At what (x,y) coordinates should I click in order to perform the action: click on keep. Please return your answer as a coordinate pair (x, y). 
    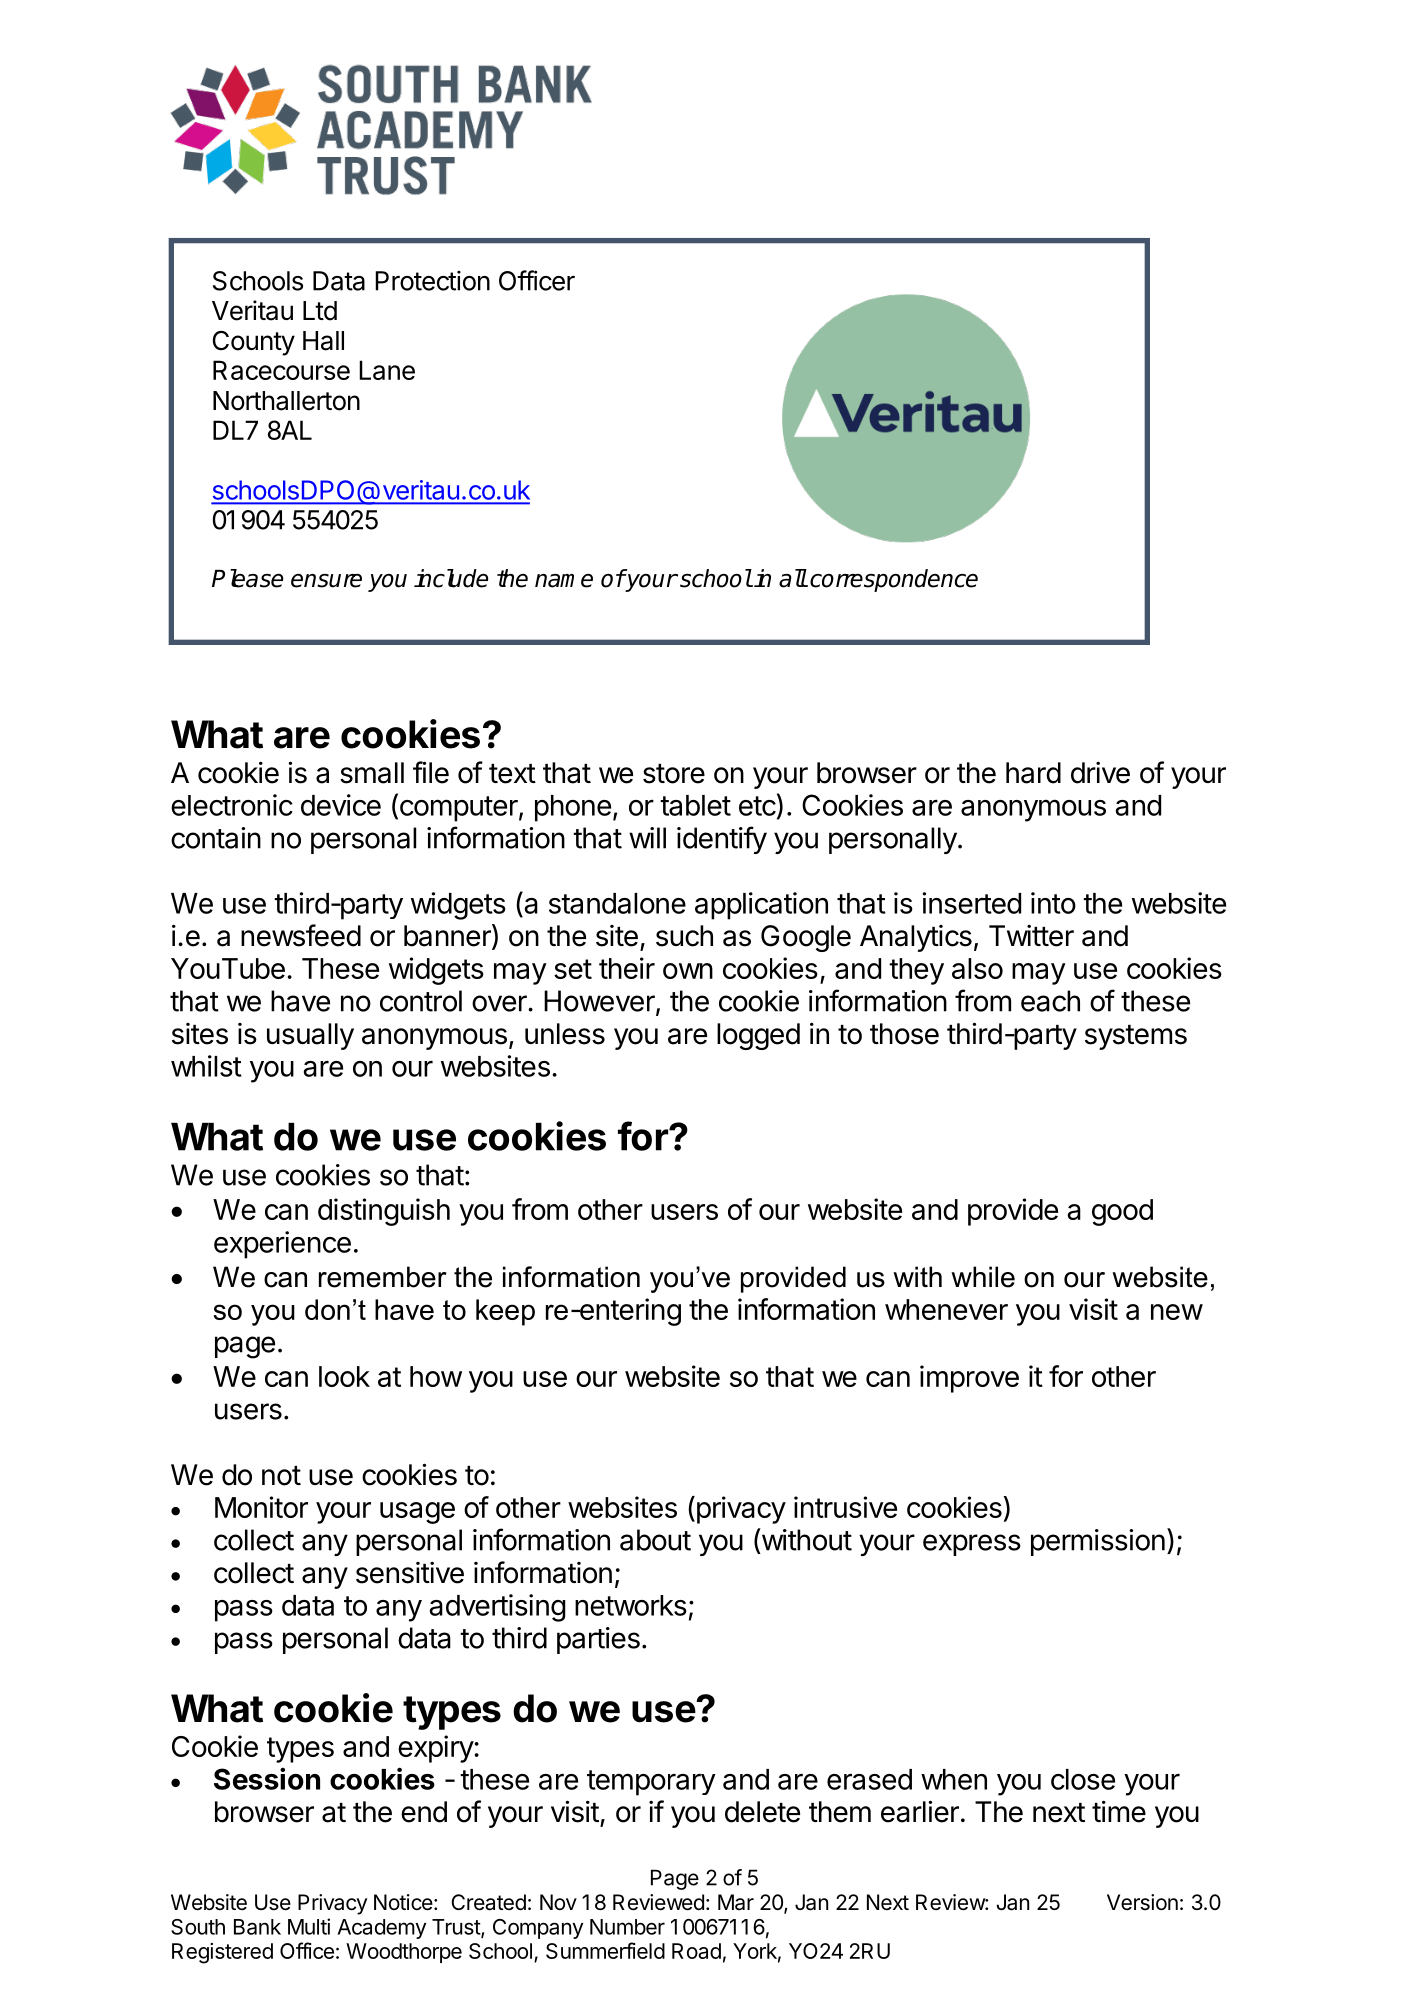
    Looking at the image, I should click on (505, 1312).
